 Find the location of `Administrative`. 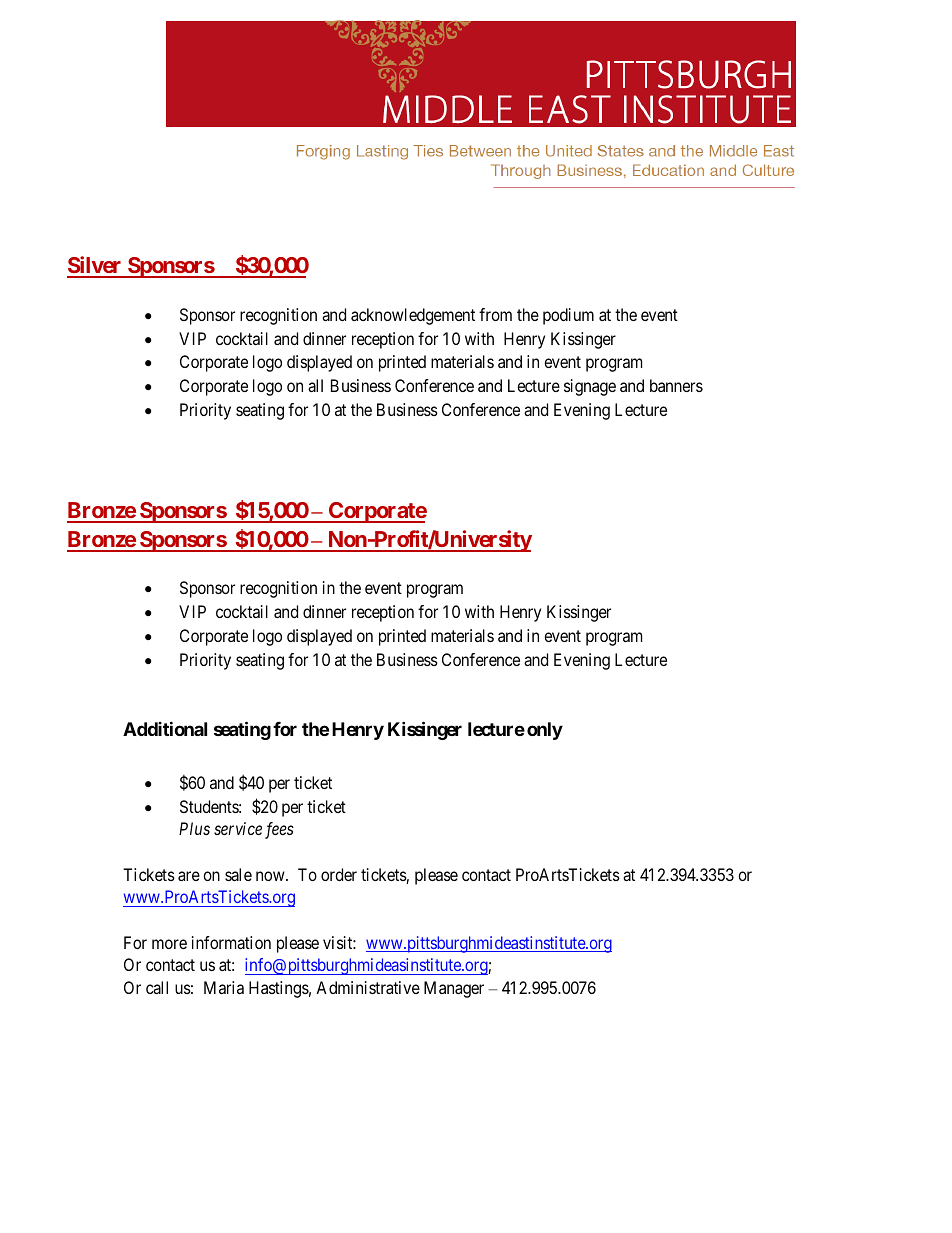

Administrative is located at coordinates (368, 987).
